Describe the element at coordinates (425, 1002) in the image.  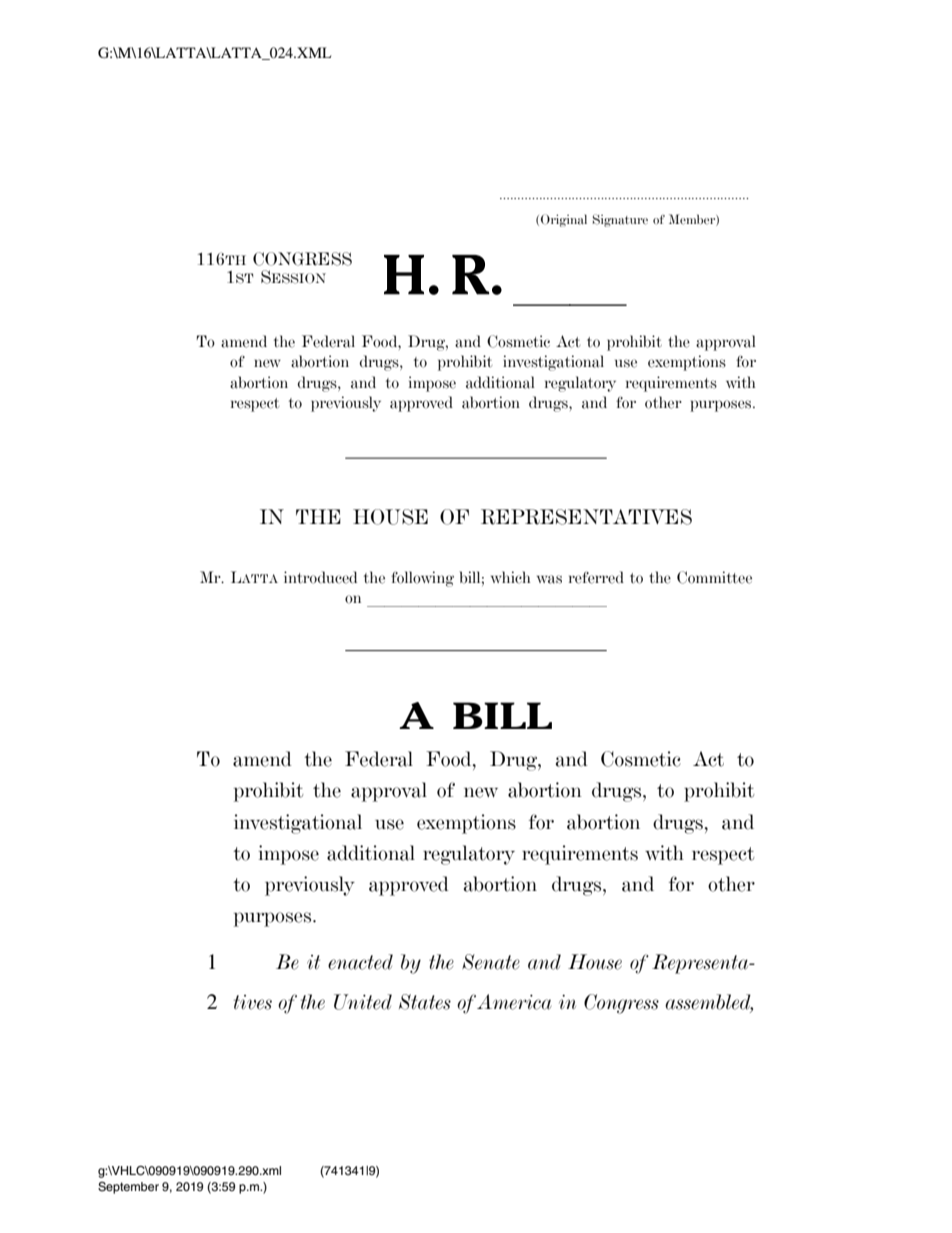
I see `States` at that location.
